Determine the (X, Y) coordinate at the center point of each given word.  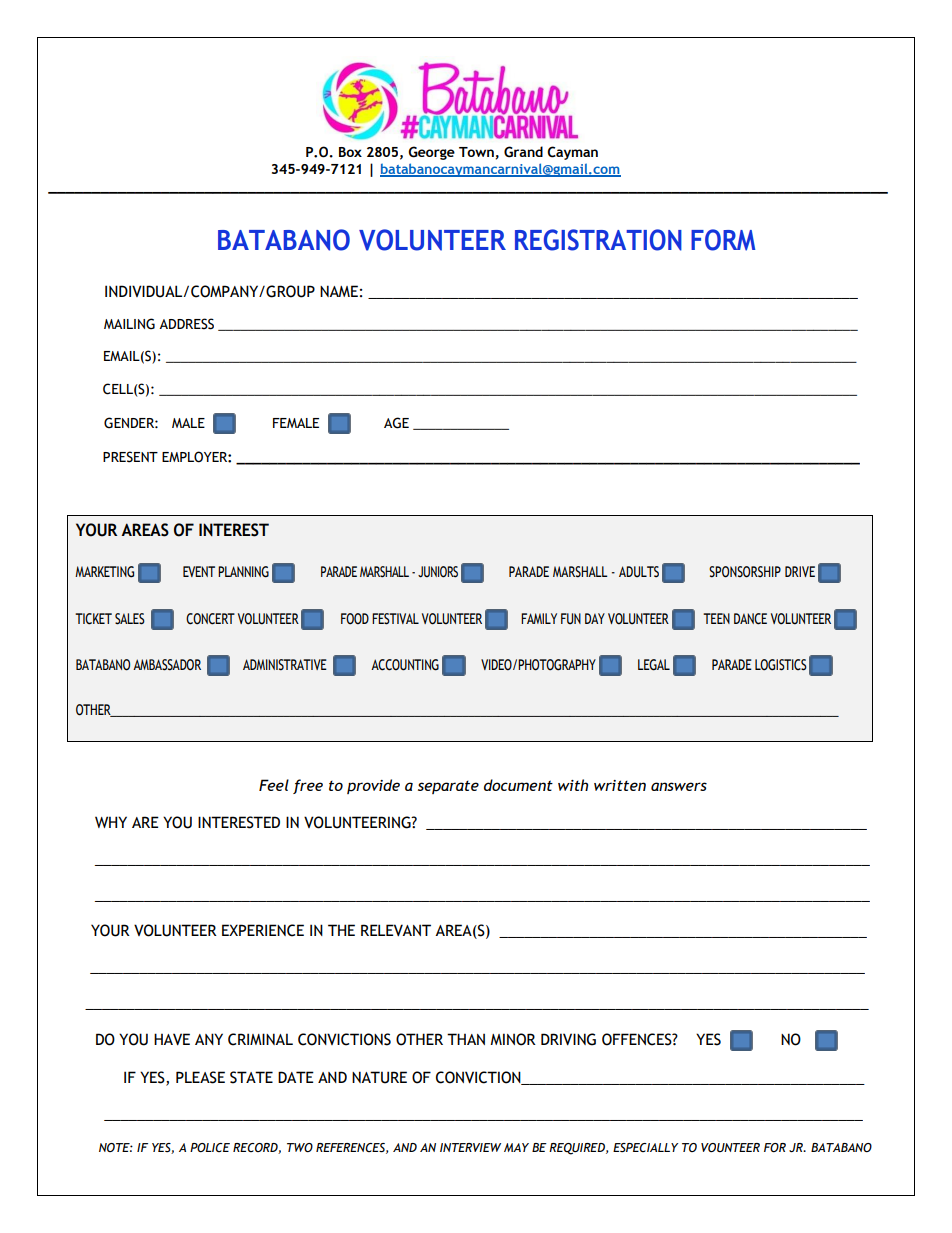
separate (448, 787)
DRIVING (568, 1039)
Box (350, 152)
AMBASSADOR (167, 665)
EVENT (199, 571)
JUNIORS (438, 572)
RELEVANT (396, 930)
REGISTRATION (598, 240)
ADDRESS (186, 324)
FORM (723, 240)
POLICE (210, 1147)
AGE (396, 423)
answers (679, 786)
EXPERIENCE (263, 930)
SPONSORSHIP (745, 572)
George (431, 153)
